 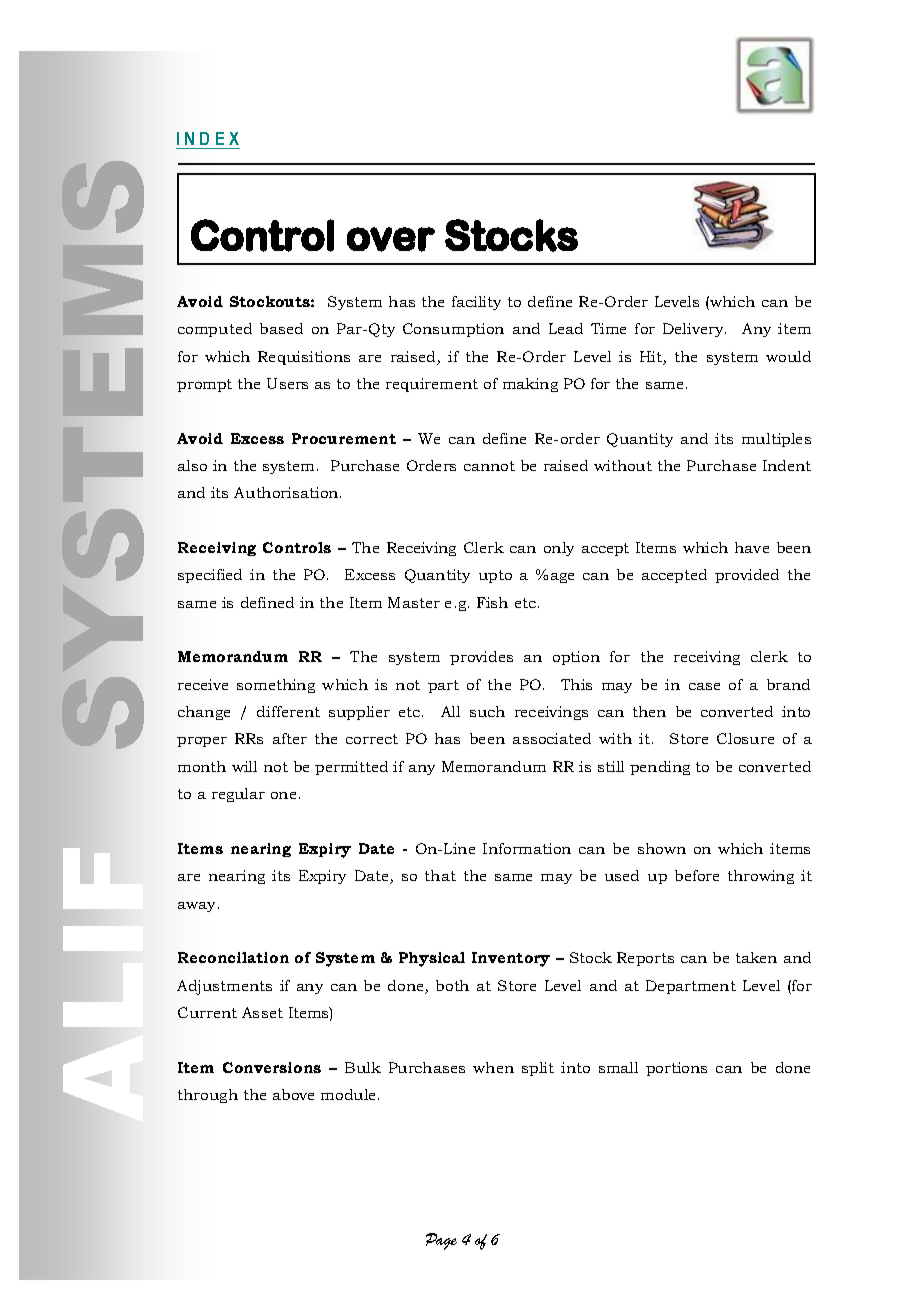 I want to click on facility, so click(x=476, y=303).
